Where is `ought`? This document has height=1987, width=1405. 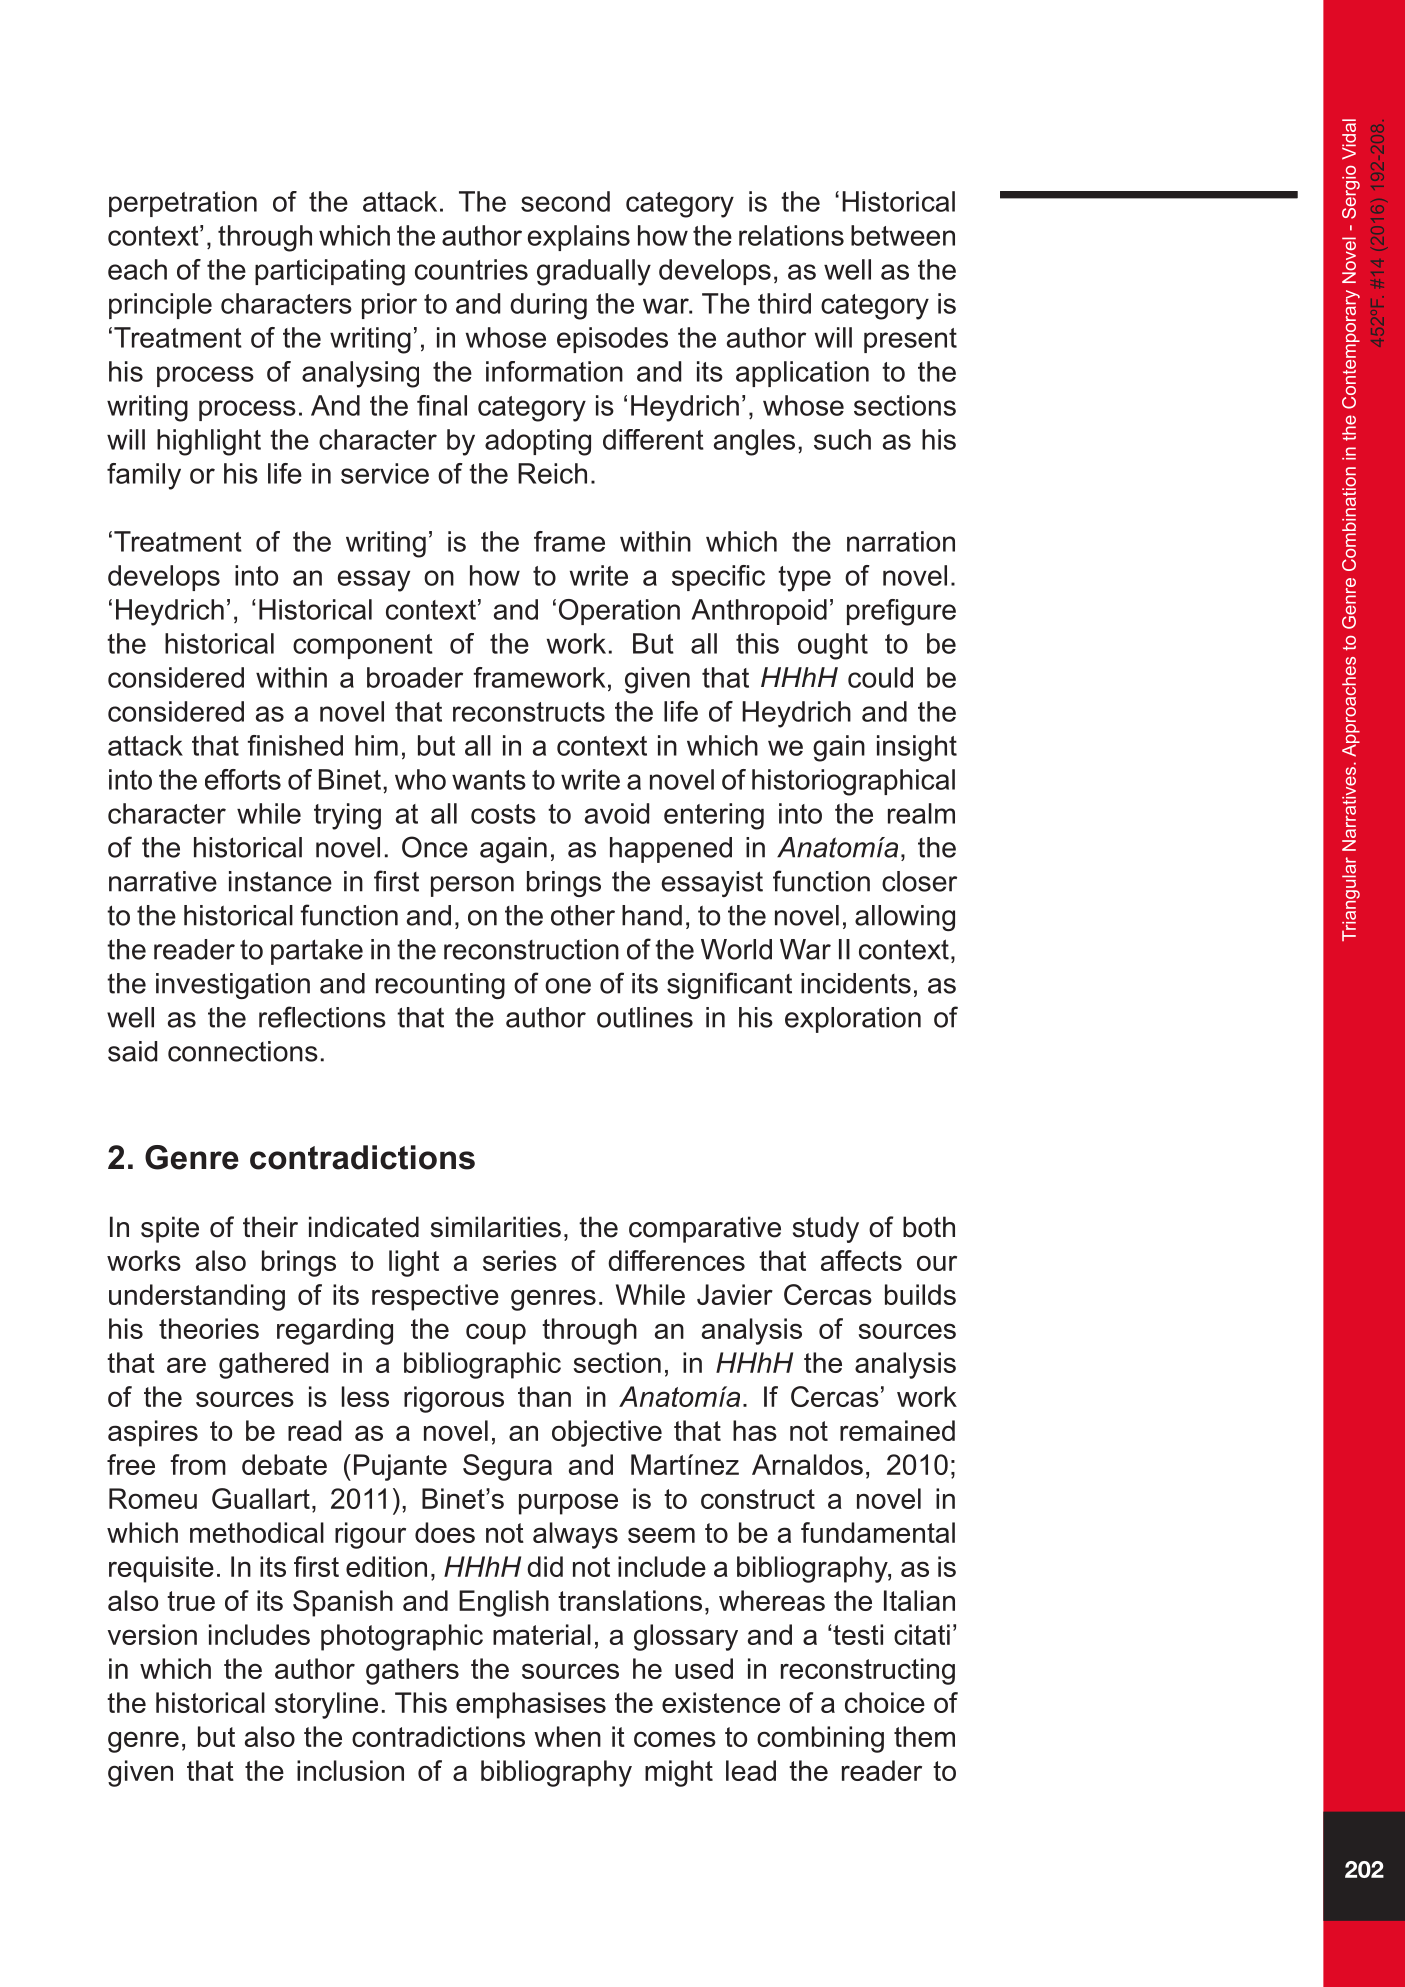
ought is located at coordinates (833, 646).
